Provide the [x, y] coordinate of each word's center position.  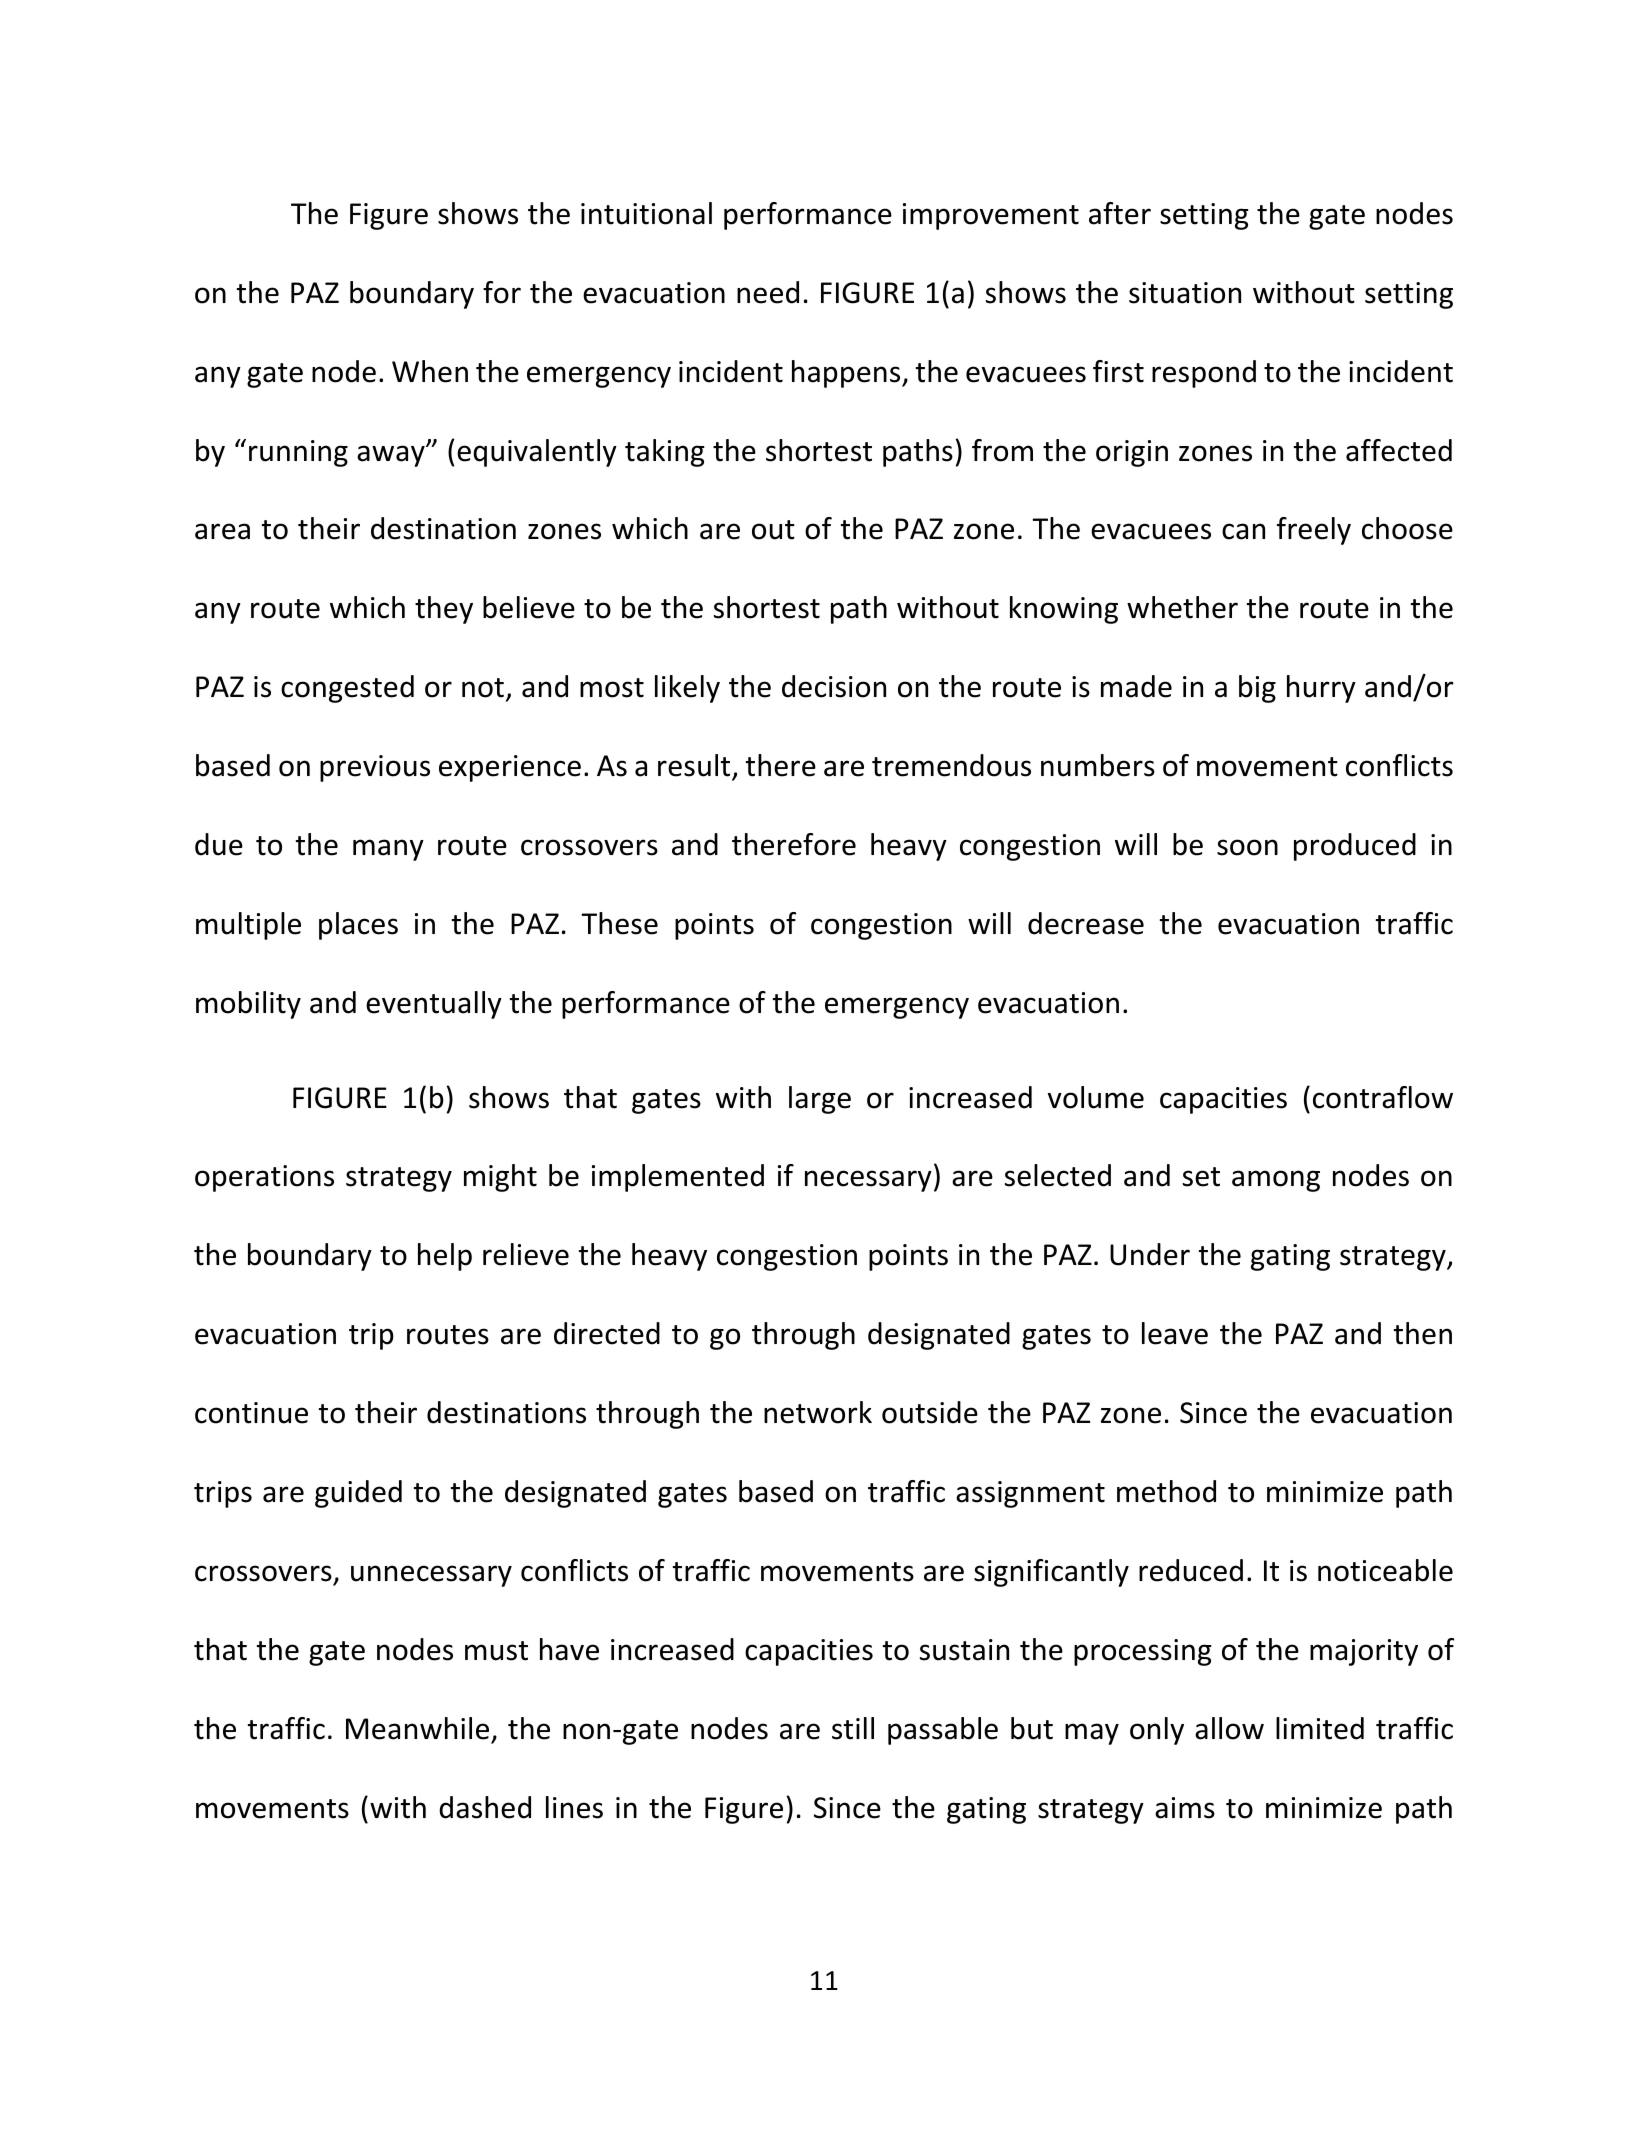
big [1257, 689]
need [768, 292]
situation [1185, 293]
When [430, 371]
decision [834, 686]
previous [375, 768]
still [853, 1728]
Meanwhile [417, 1728]
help [445, 1257]
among [1276, 1181]
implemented [678, 1178]
